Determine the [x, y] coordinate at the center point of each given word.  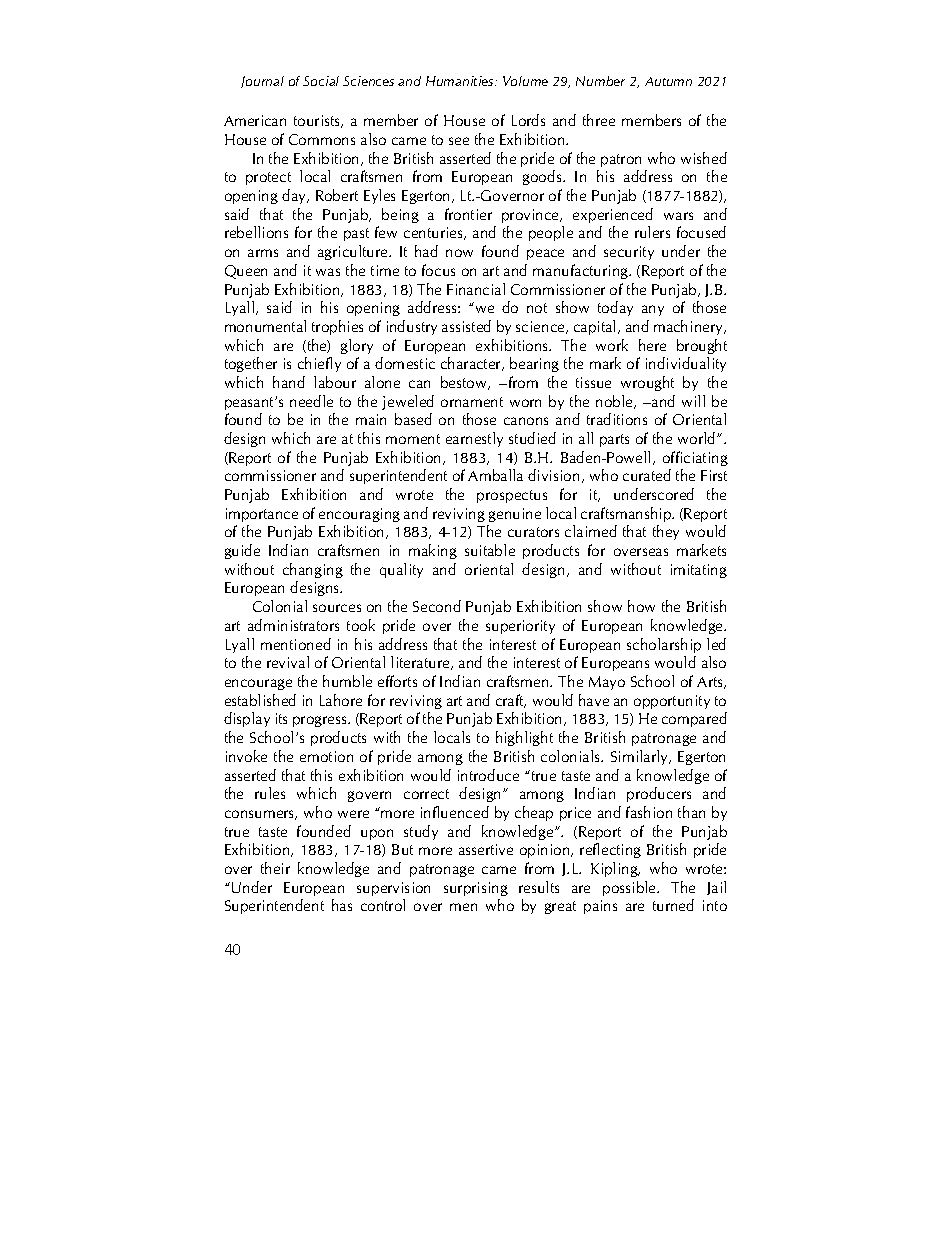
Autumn [668, 81]
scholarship [664, 645]
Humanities [461, 81]
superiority [520, 627]
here [652, 345]
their [275, 868]
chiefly [319, 364]
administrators [293, 625]
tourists [318, 121]
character [472, 364]
